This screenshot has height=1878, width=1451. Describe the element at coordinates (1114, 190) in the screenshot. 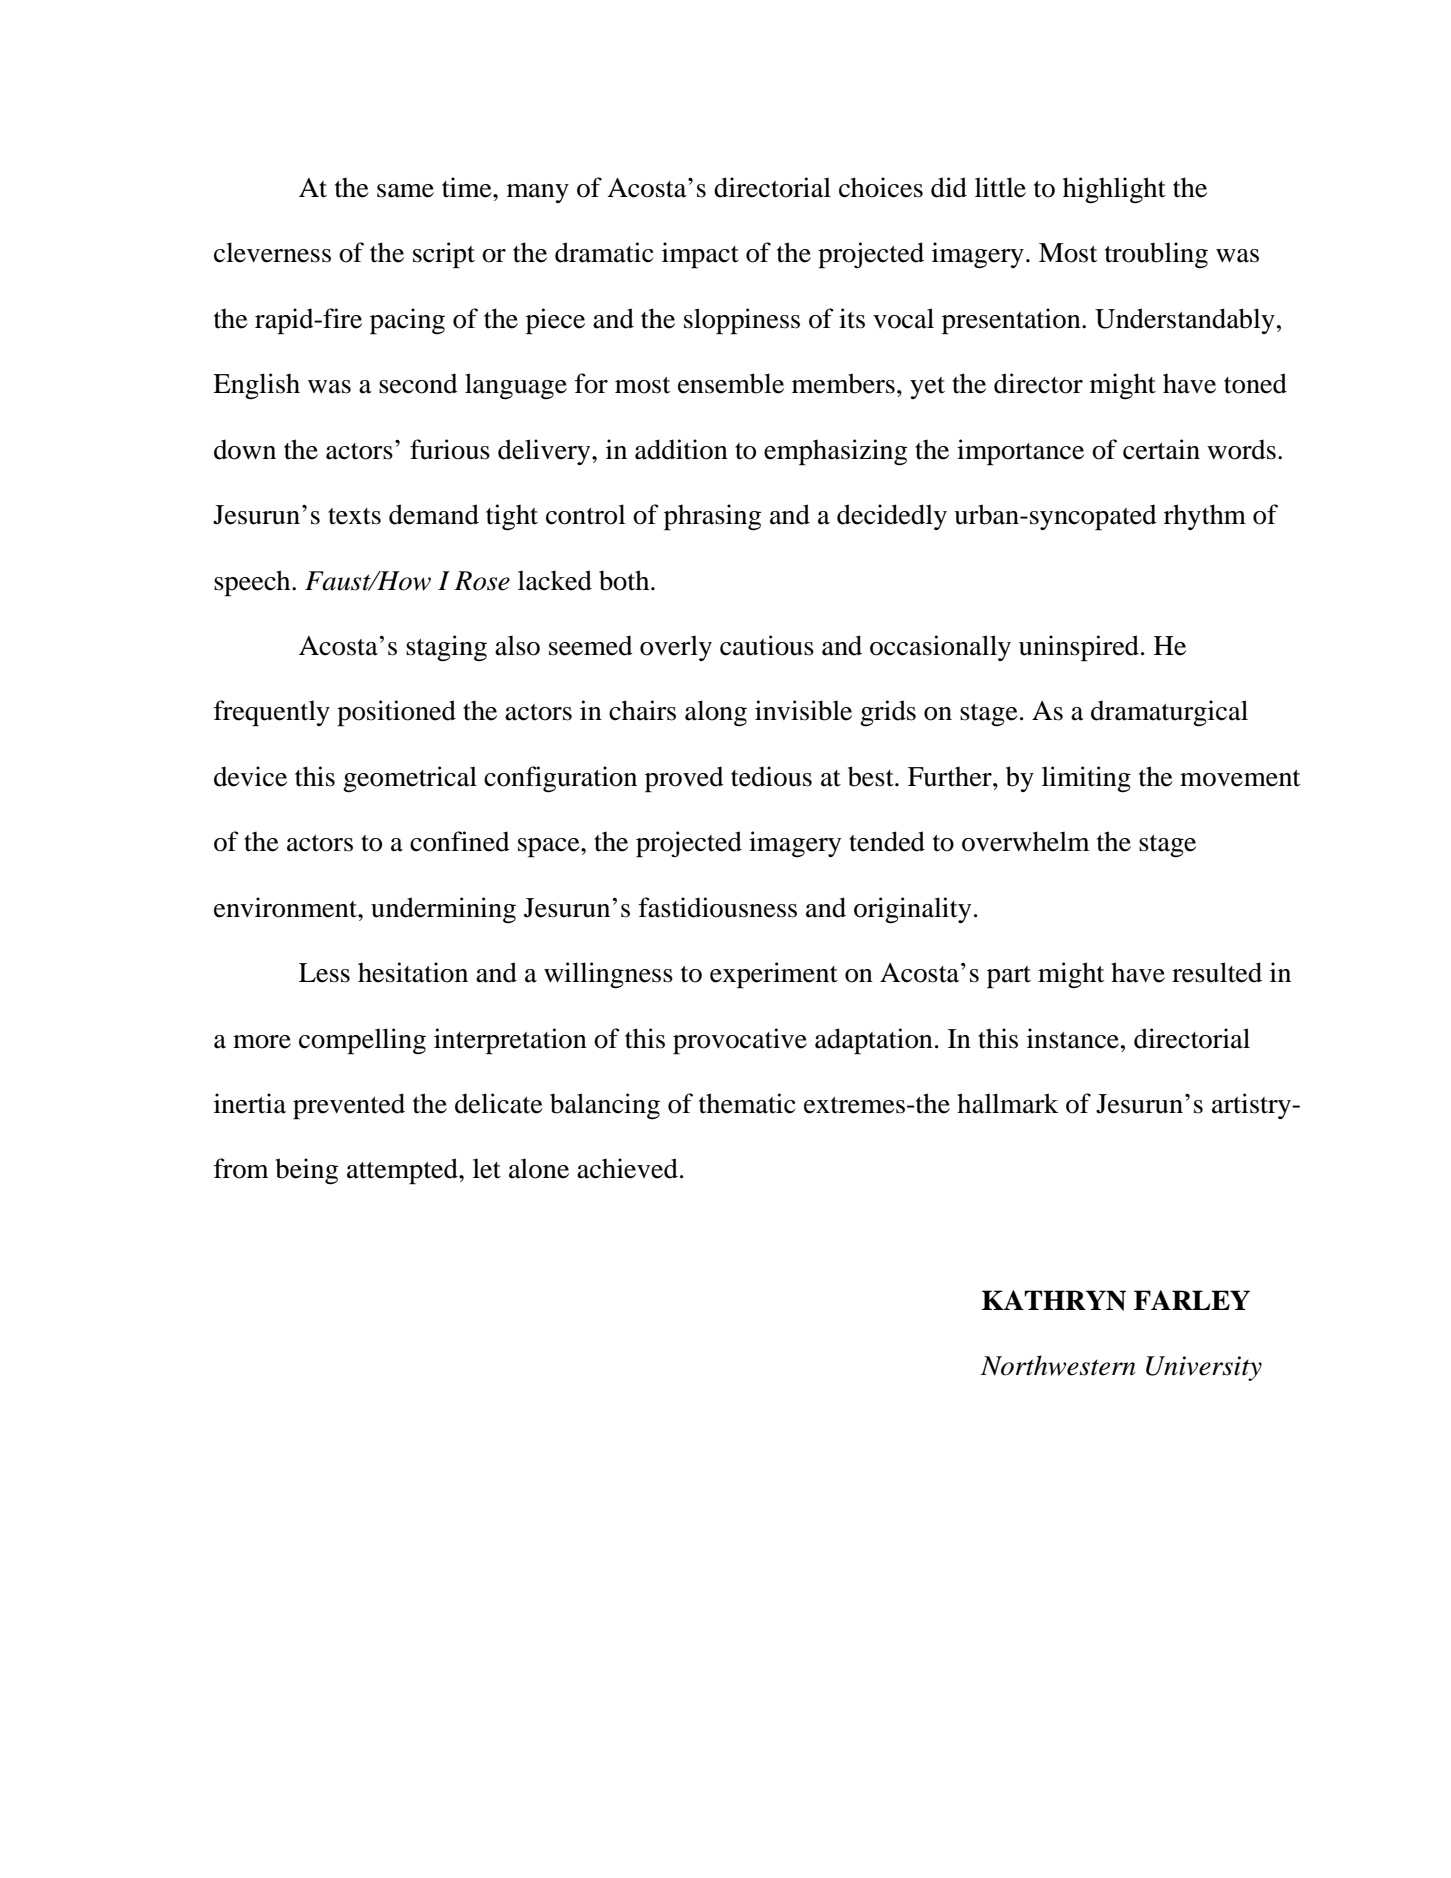

I see `highlight` at that location.
